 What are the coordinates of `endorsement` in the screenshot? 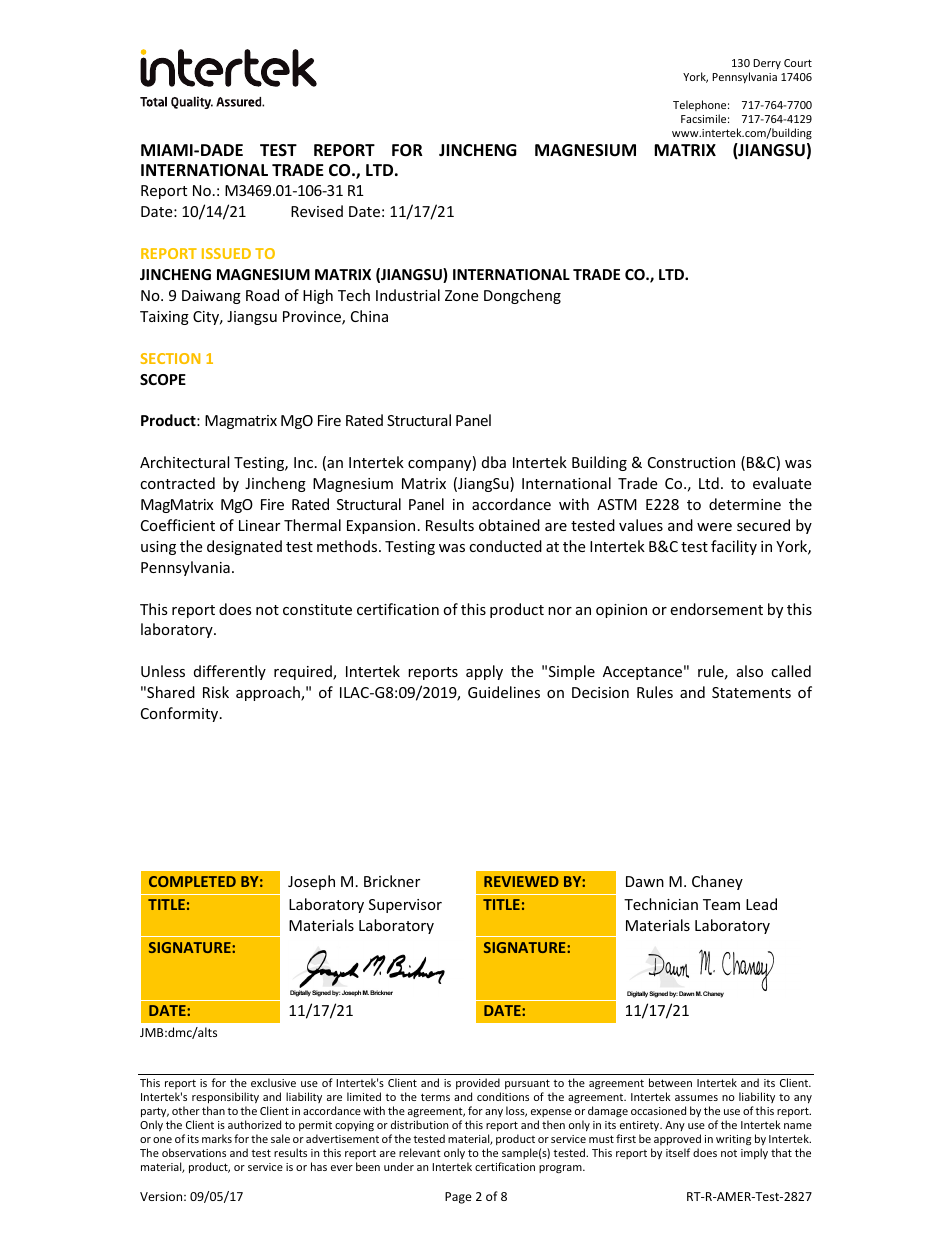 It's located at (716, 609).
